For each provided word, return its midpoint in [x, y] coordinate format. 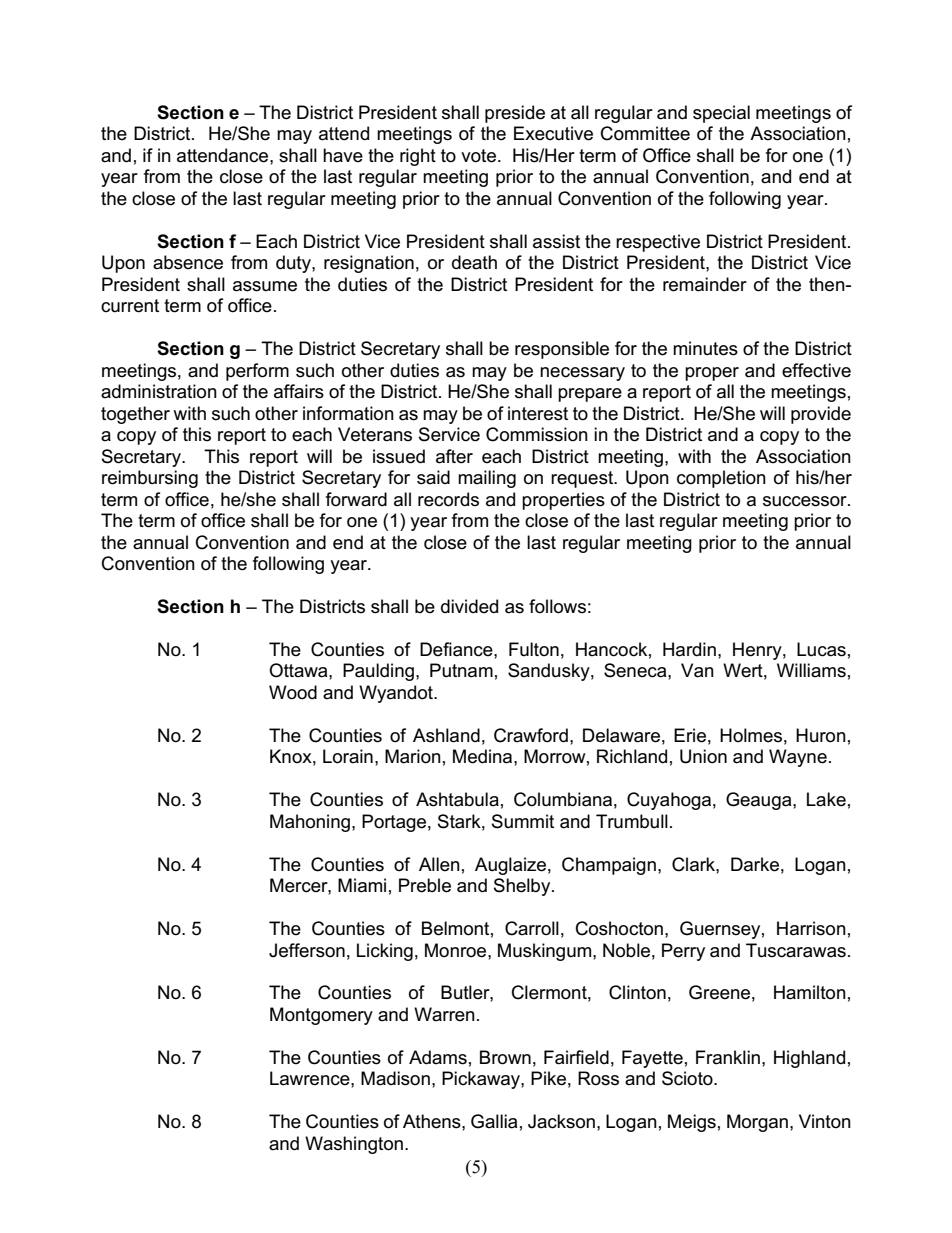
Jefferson [307, 950]
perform [257, 372]
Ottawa [299, 670]
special [721, 114]
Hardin [689, 649]
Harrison [811, 928]
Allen [439, 864]
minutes [705, 348]
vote [478, 156]
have [343, 155]
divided [469, 606]
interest [538, 413]
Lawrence [311, 1078]
